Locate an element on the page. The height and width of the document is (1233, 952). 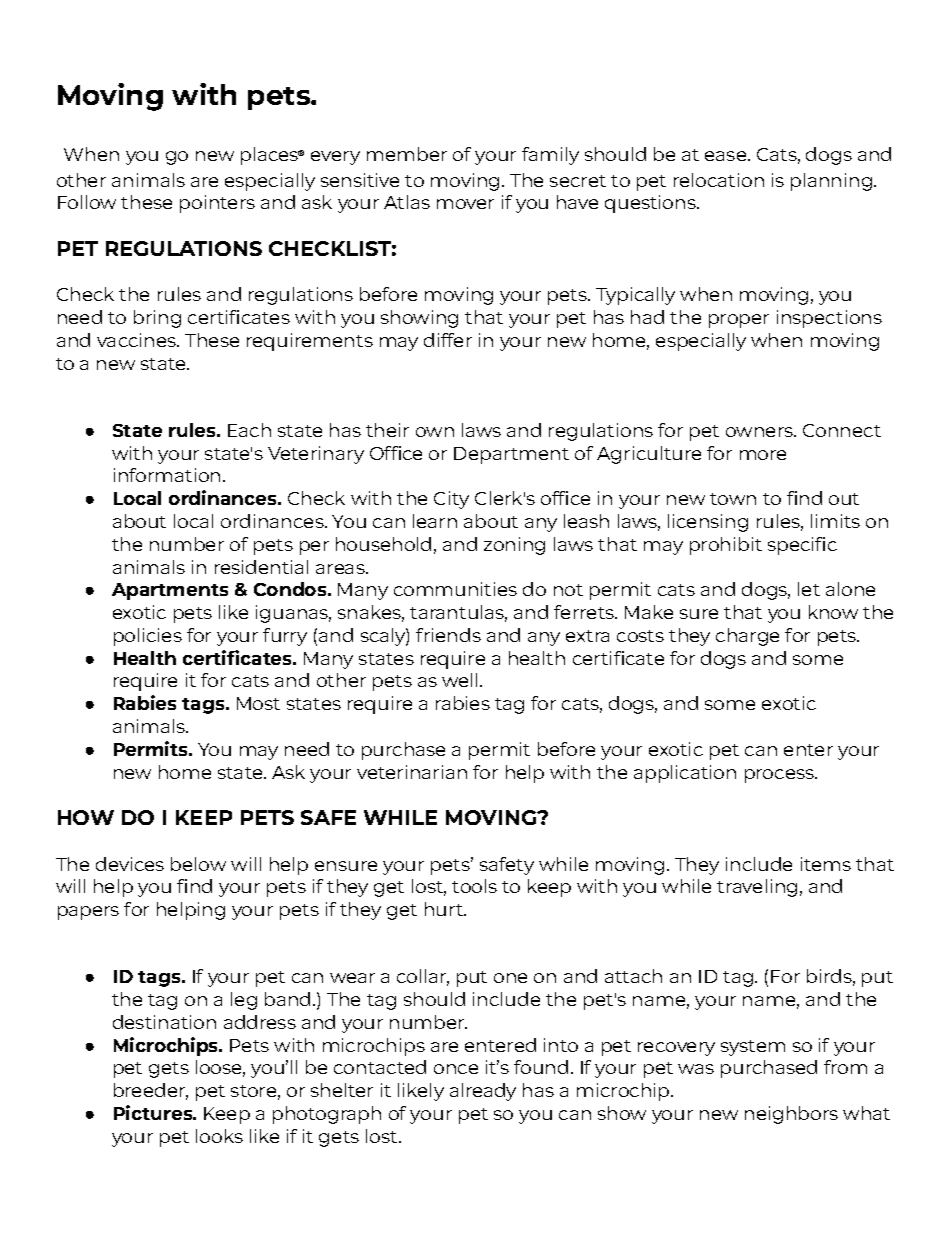
pointers is located at coordinates (217, 204).
